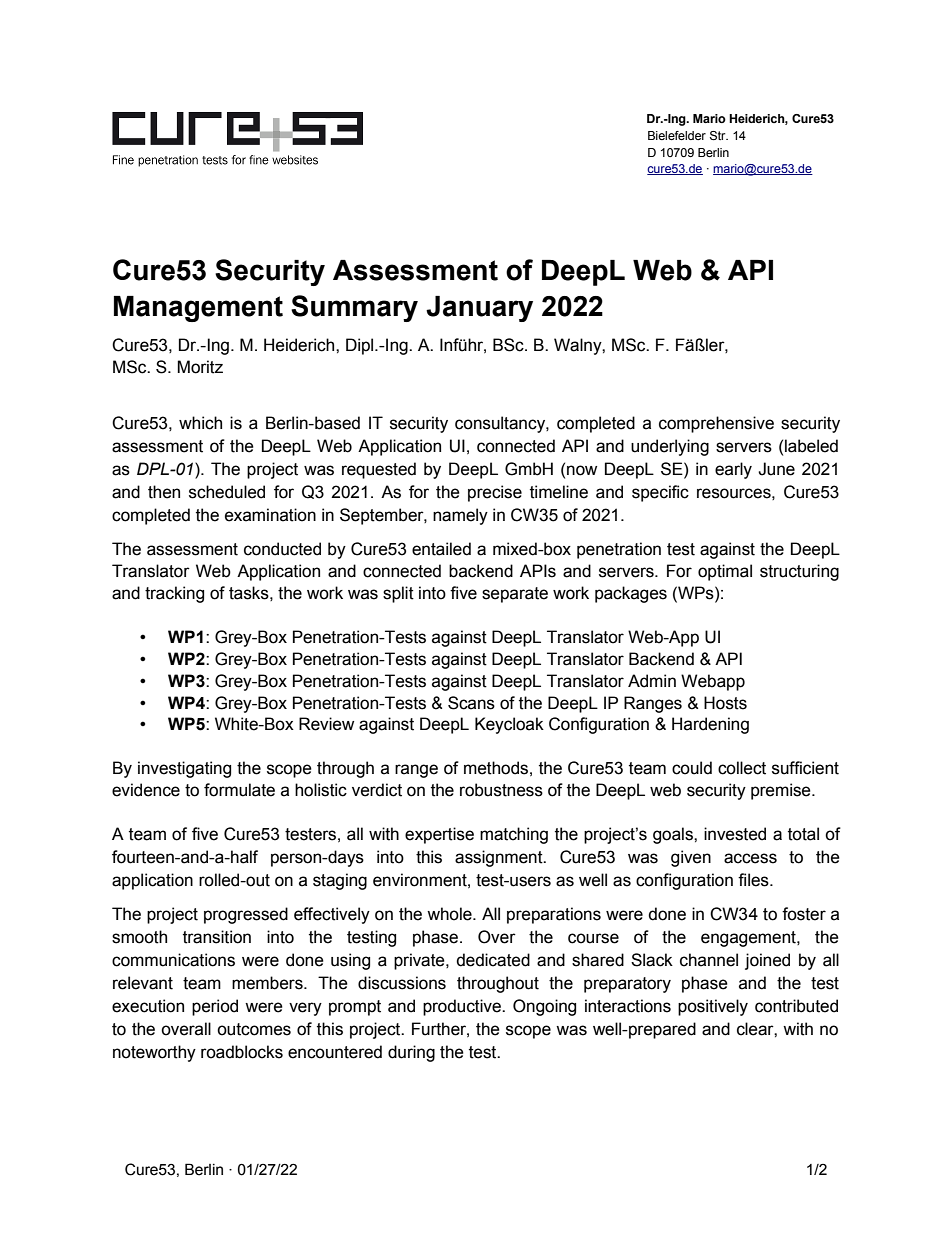 This page has height=1233, width=952. What do you see at coordinates (239, 790) in the page?
I see `formulate` at bounding box center [239, 790].
